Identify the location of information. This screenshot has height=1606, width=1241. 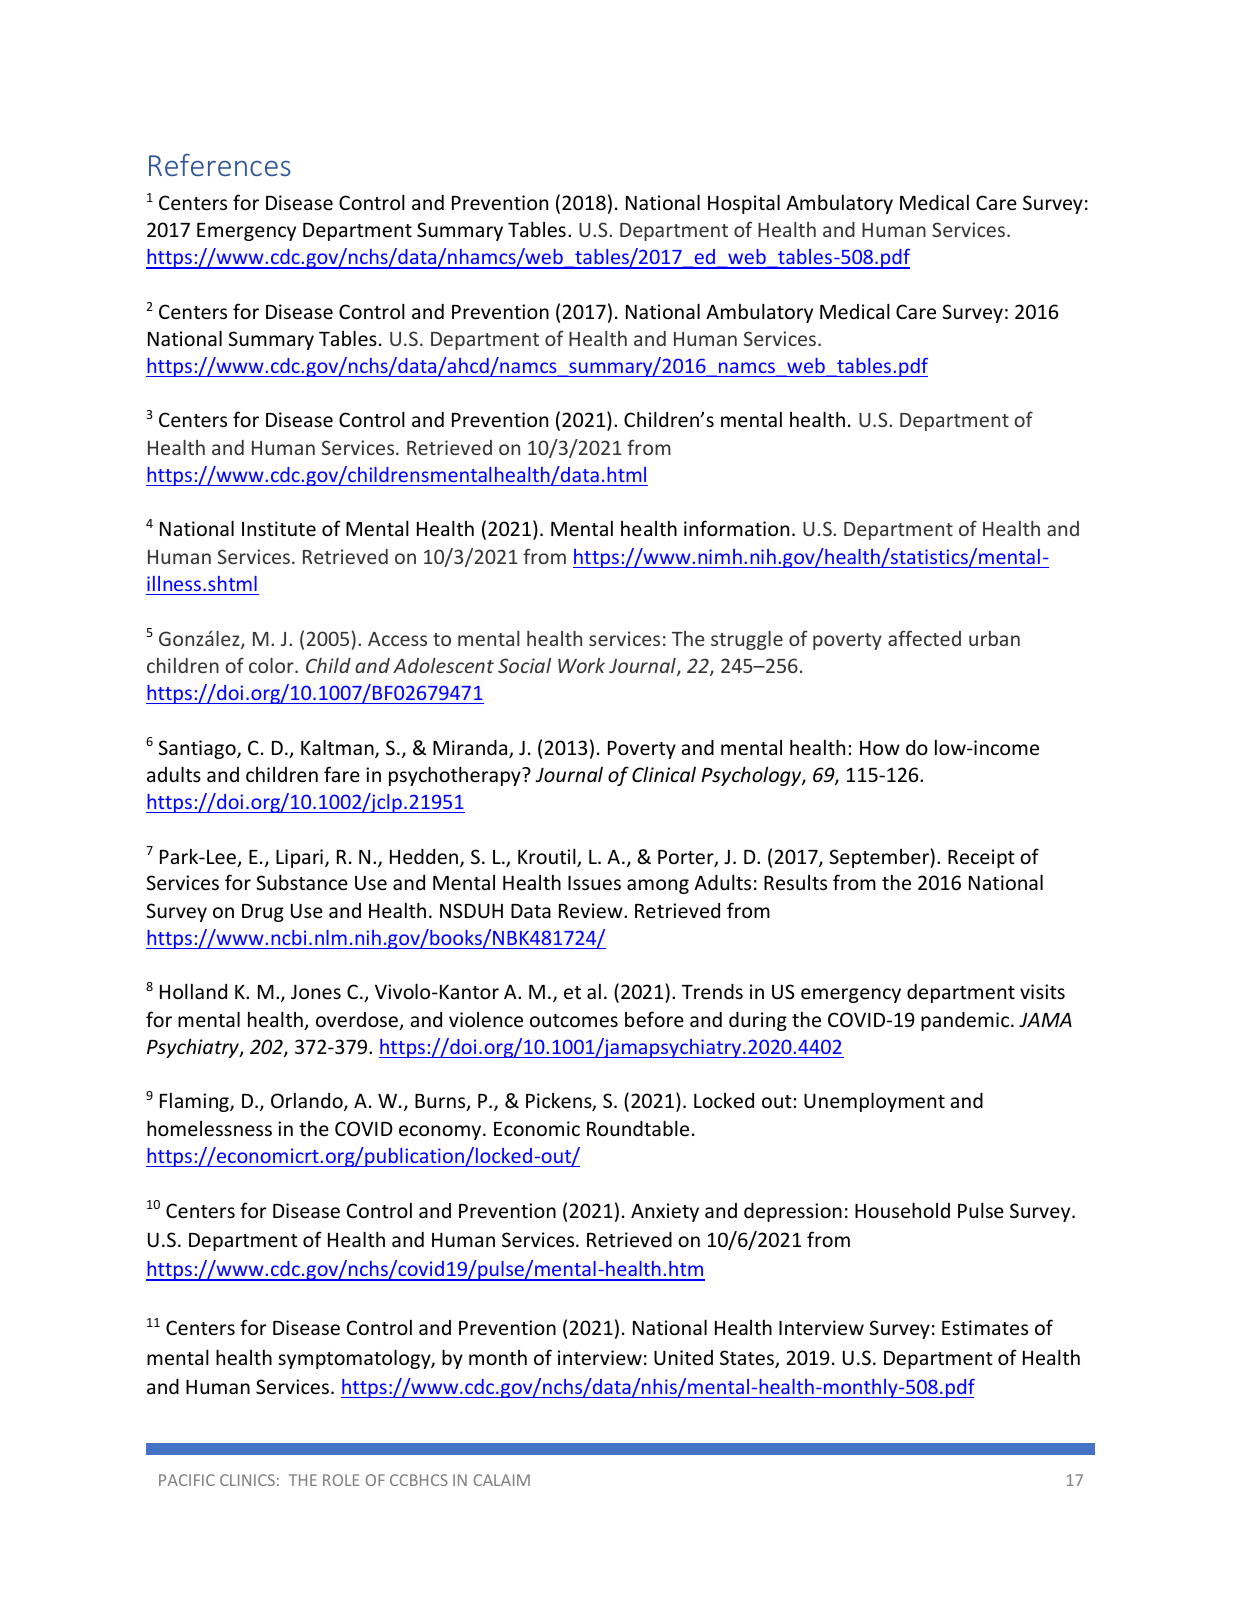
(736, 528).
